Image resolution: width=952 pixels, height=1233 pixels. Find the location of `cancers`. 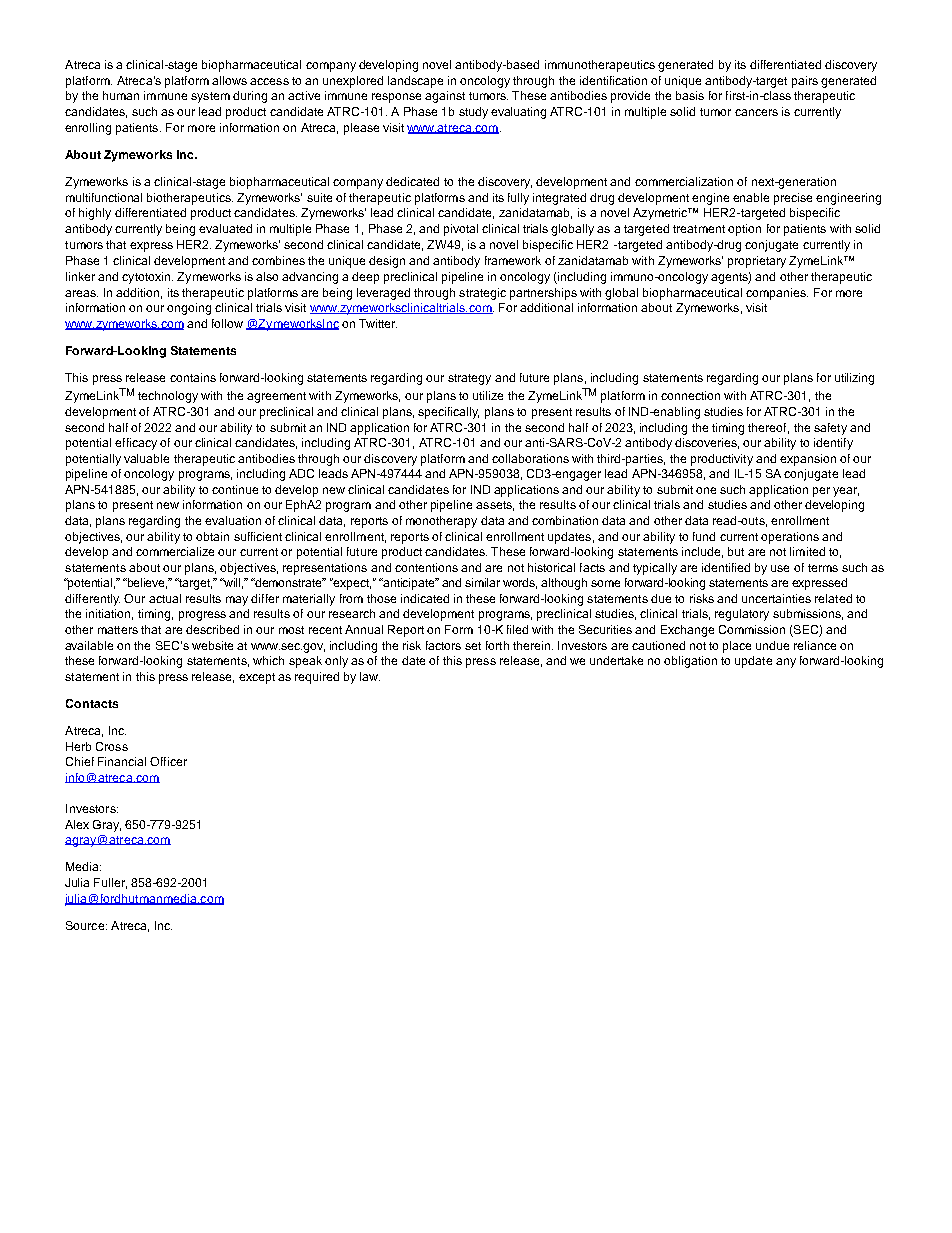

cancers is located at coordinates (756, 112).
